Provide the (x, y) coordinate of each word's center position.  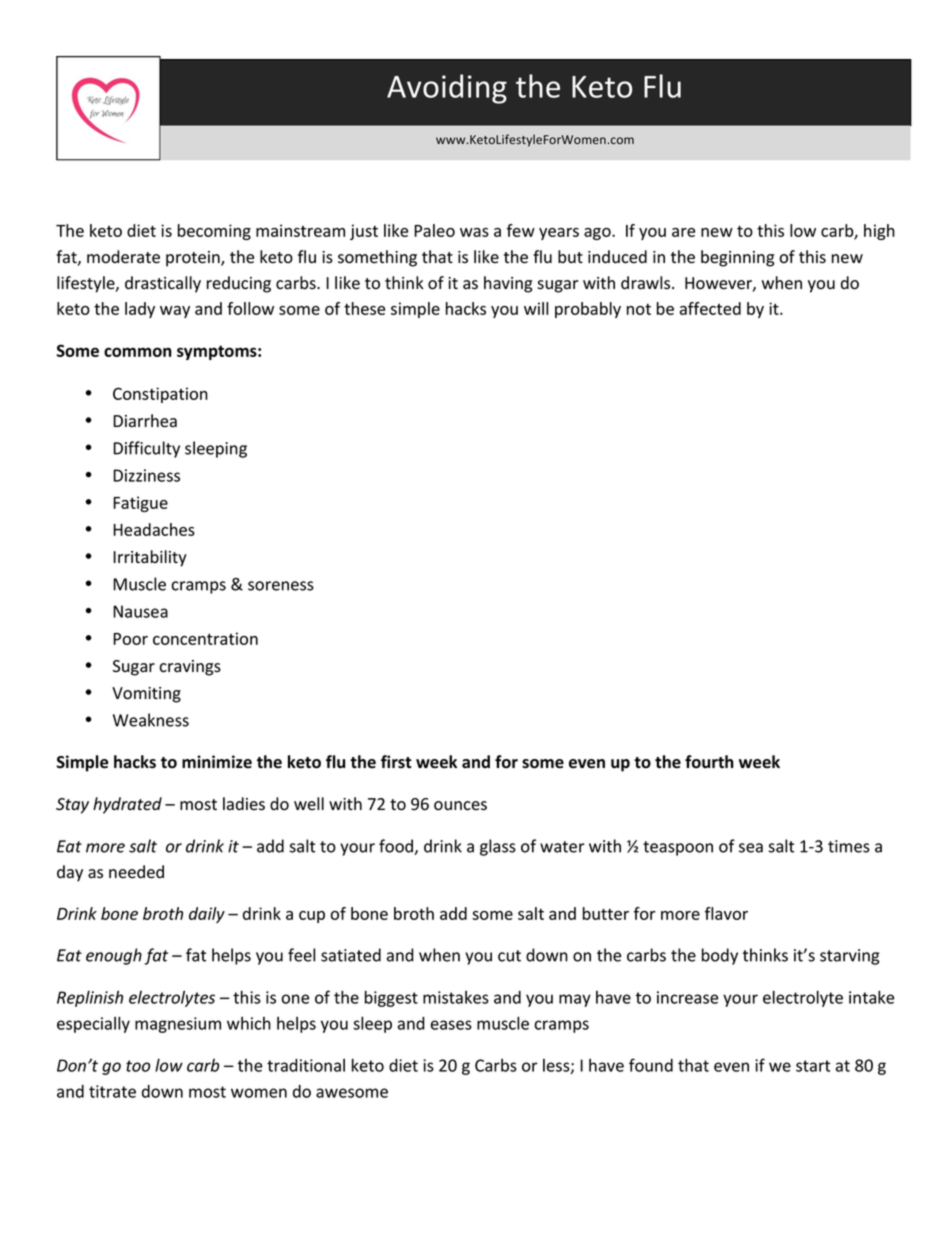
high (879, 232)
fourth (709, 762)
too (138, 1066)
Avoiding (447, 89)
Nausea (140, 611)
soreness (281, 586)
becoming (214, 232)
